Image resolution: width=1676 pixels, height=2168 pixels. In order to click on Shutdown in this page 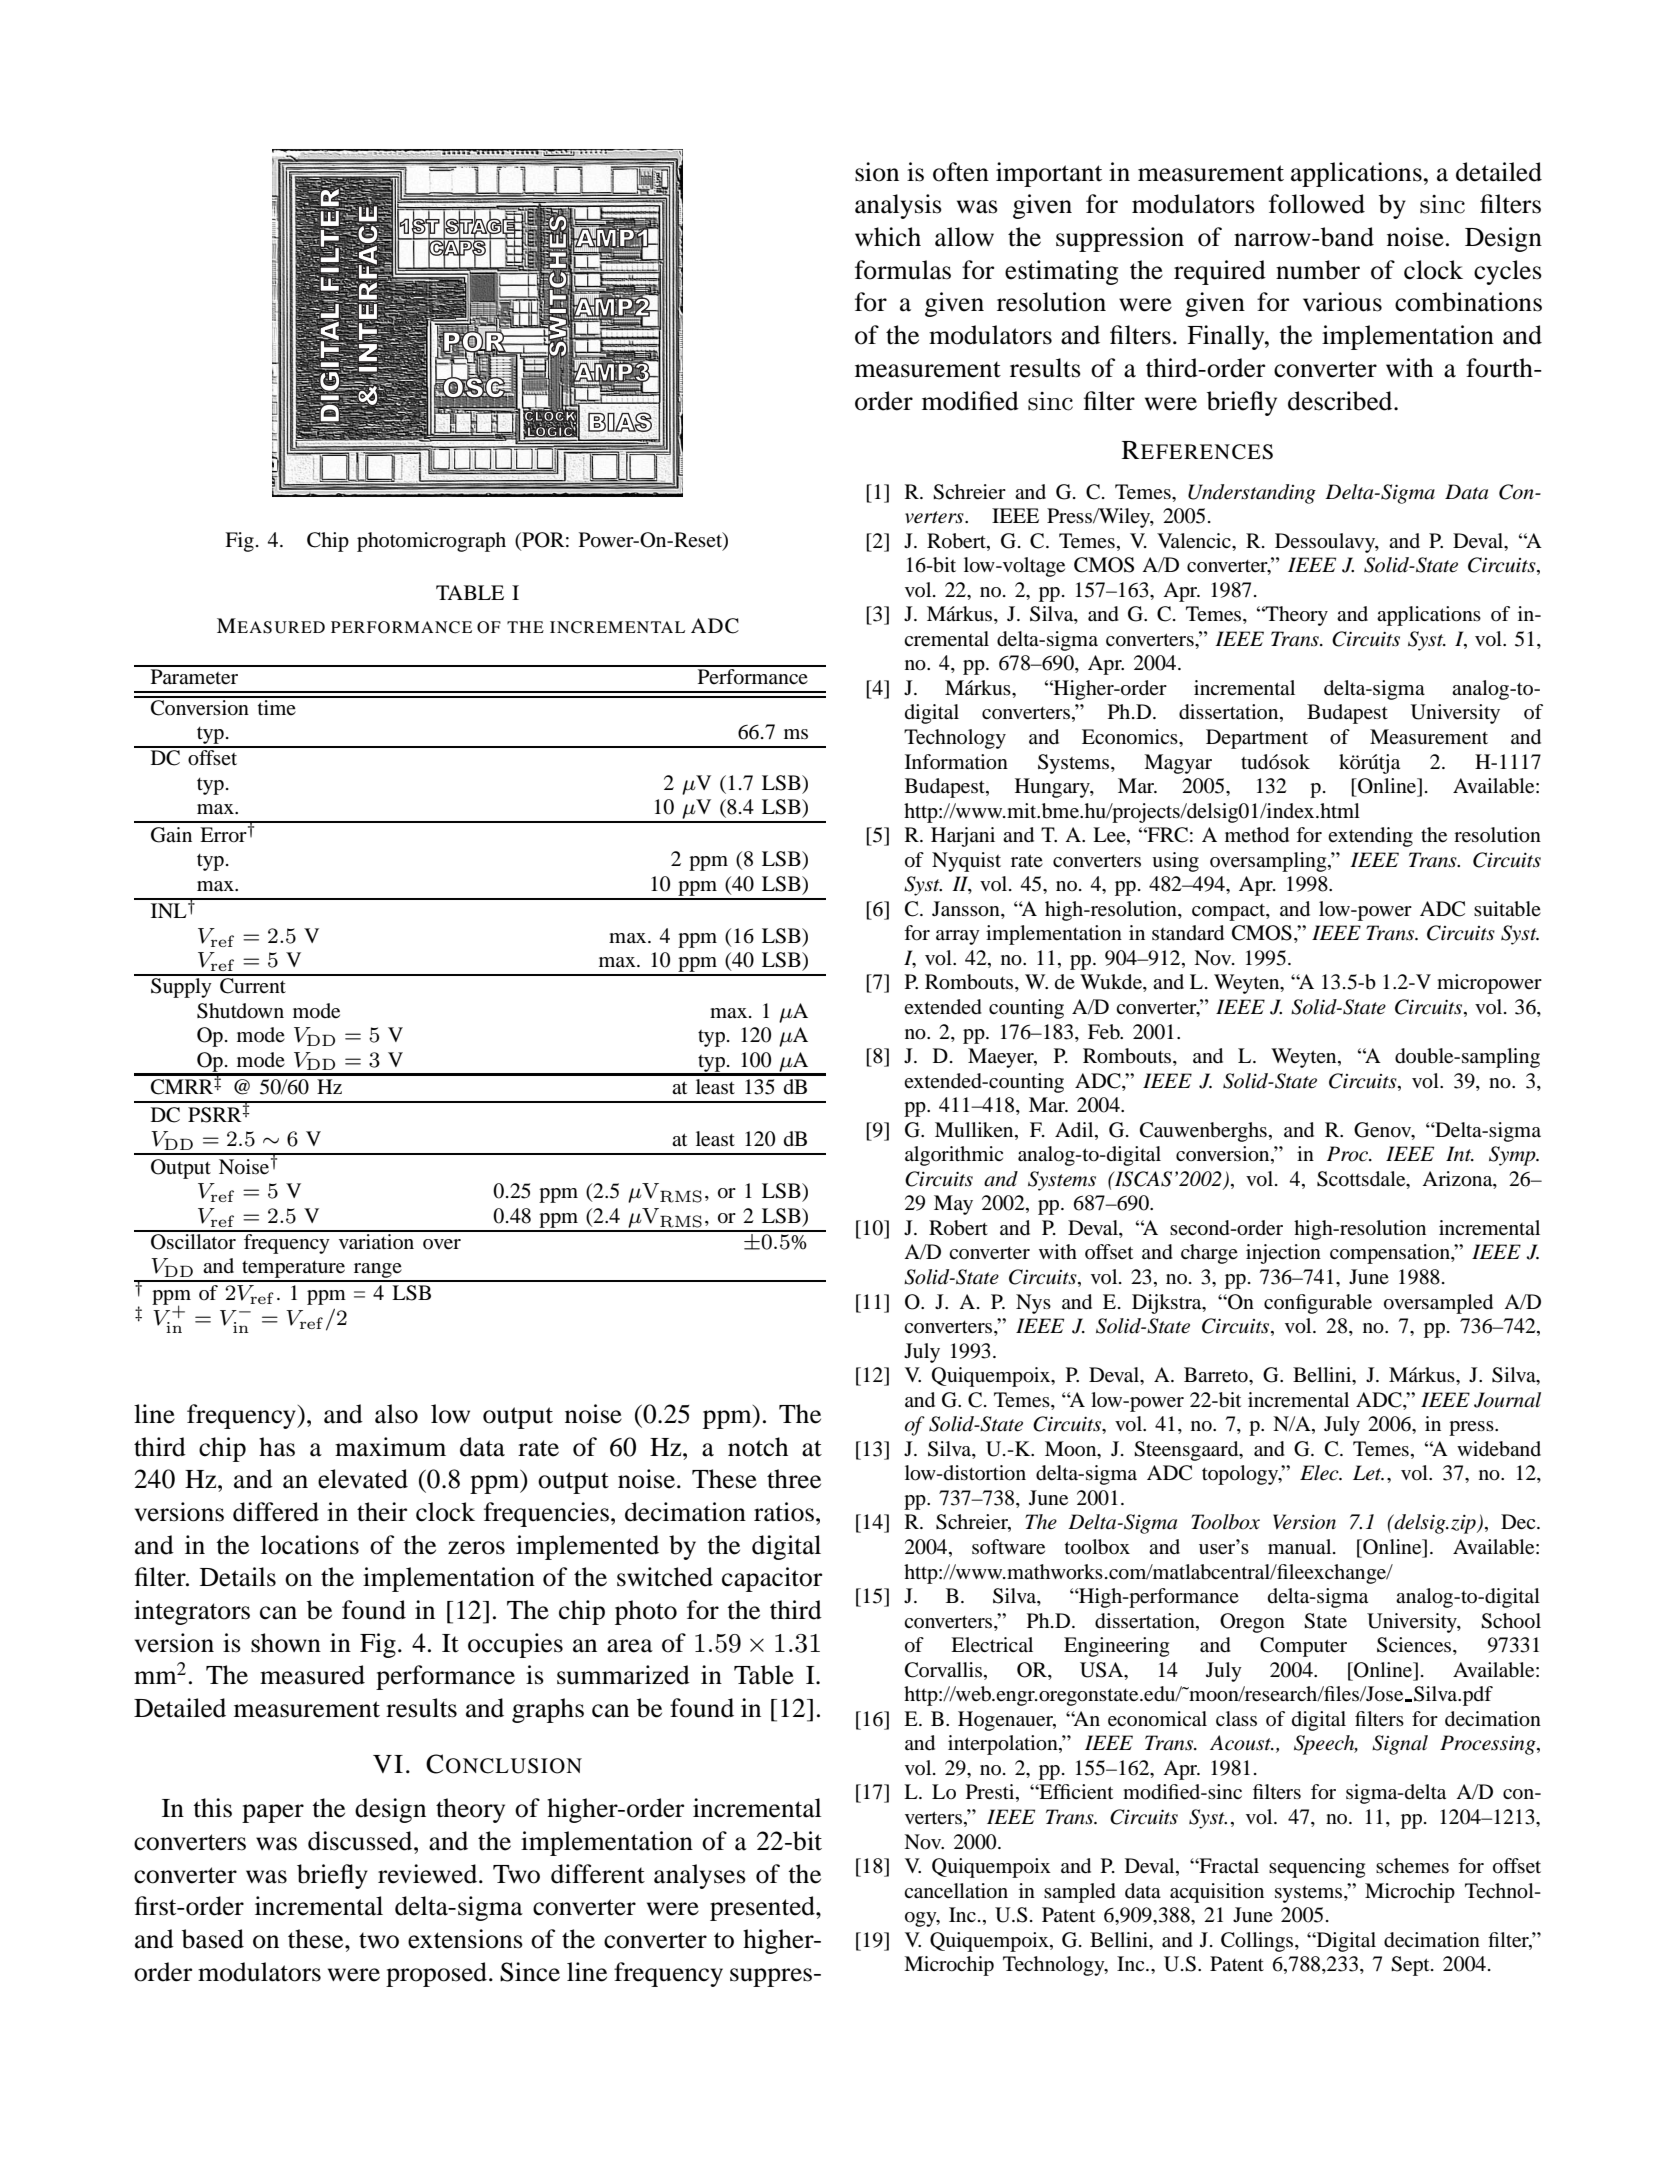, I will do `click(240, 1011)`.
